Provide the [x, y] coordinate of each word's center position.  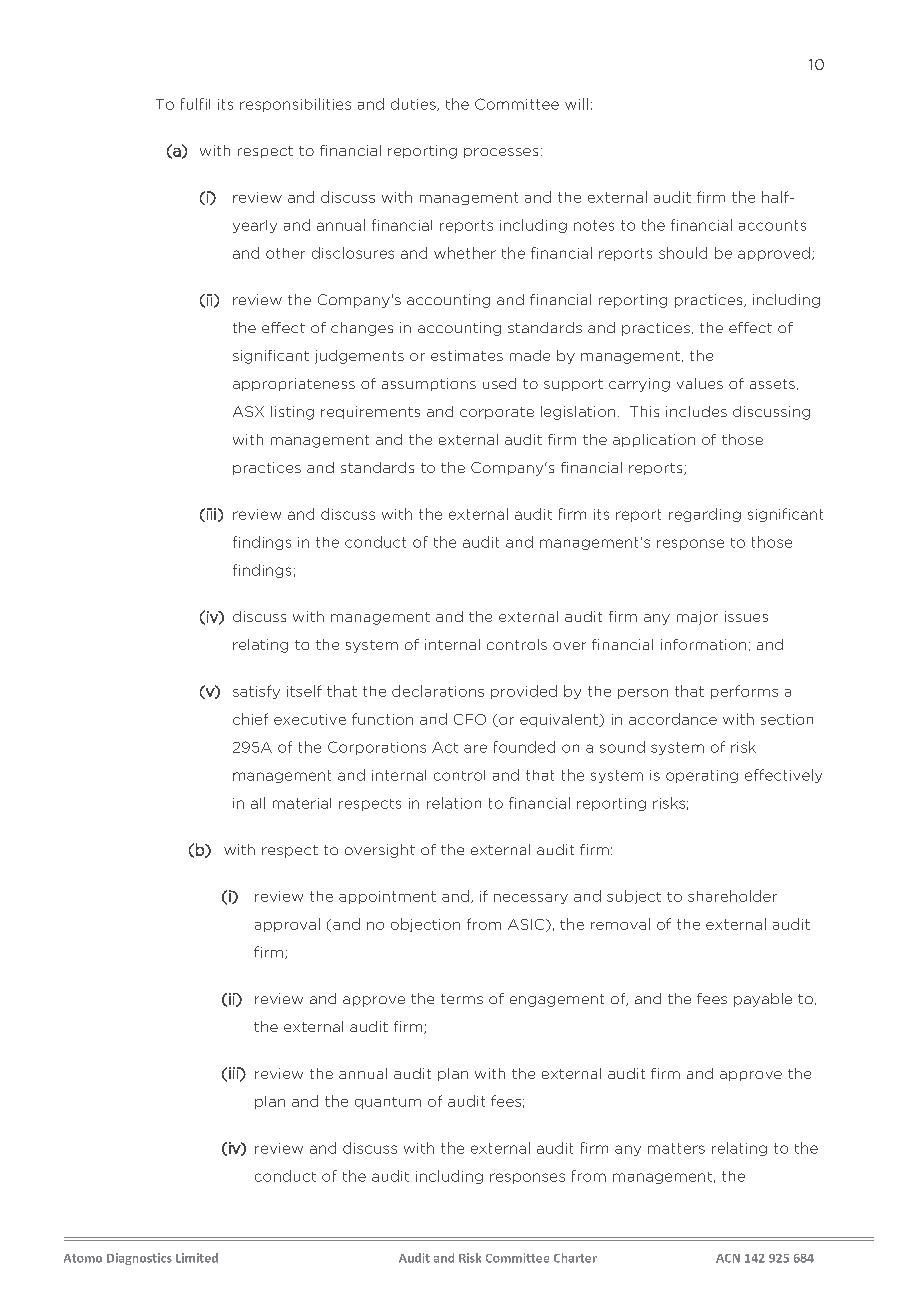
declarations [438, 691]
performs [744, 692]
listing [292, 413]
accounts [772, 225]
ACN [728, 1258]
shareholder [732, 896]
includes [696, 411]
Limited [197, 1258]
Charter [575, 1258]
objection [425, 925]
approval [287, 925]
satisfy [256, 692]
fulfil [195, 104]
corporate [497, 413]
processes [501, 153]
